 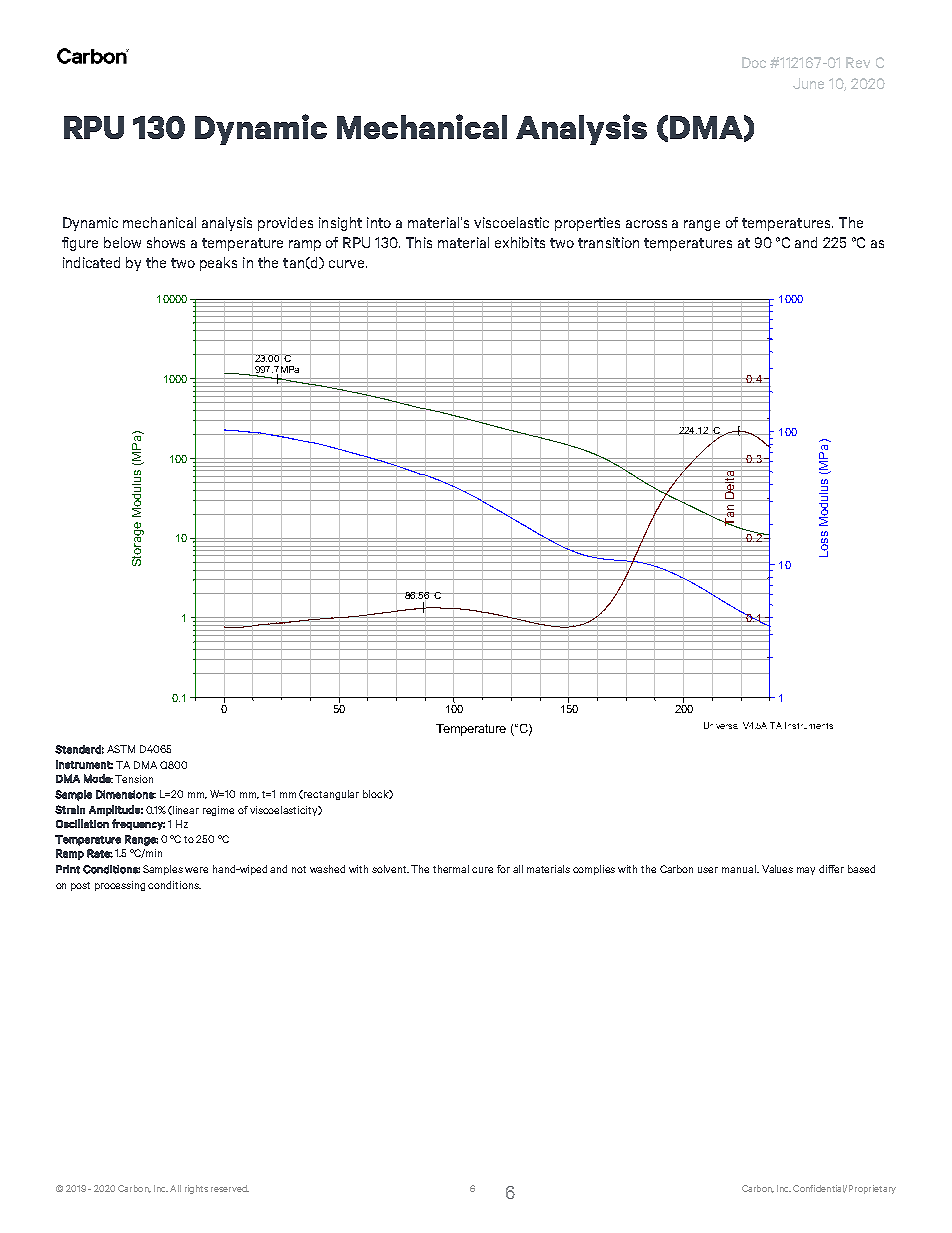 What do you see at coordinates (608, 242) in the screenshot?
I see `transition` at bounding box center [608, 242].
